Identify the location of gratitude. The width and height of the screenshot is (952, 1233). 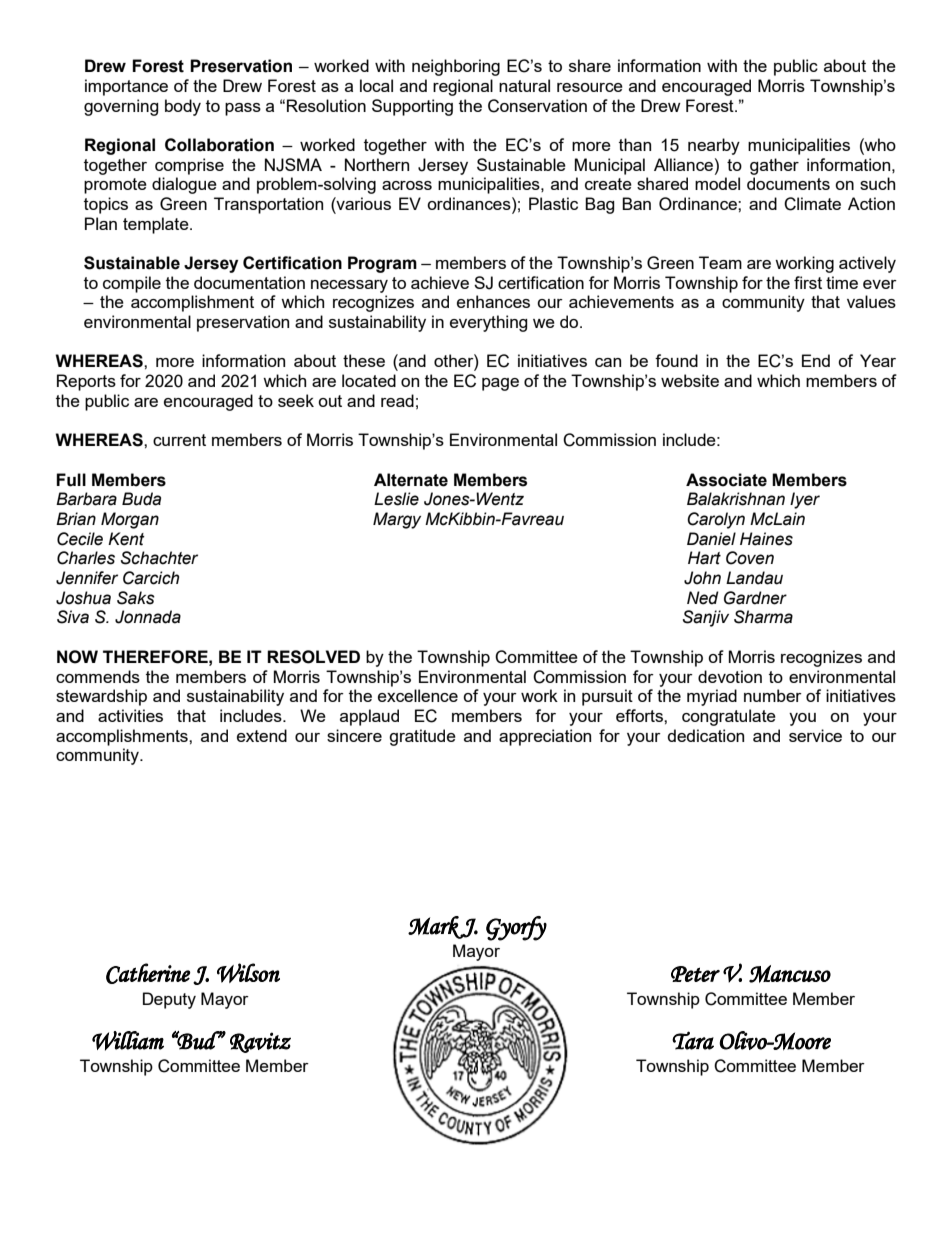
(422, 737).
